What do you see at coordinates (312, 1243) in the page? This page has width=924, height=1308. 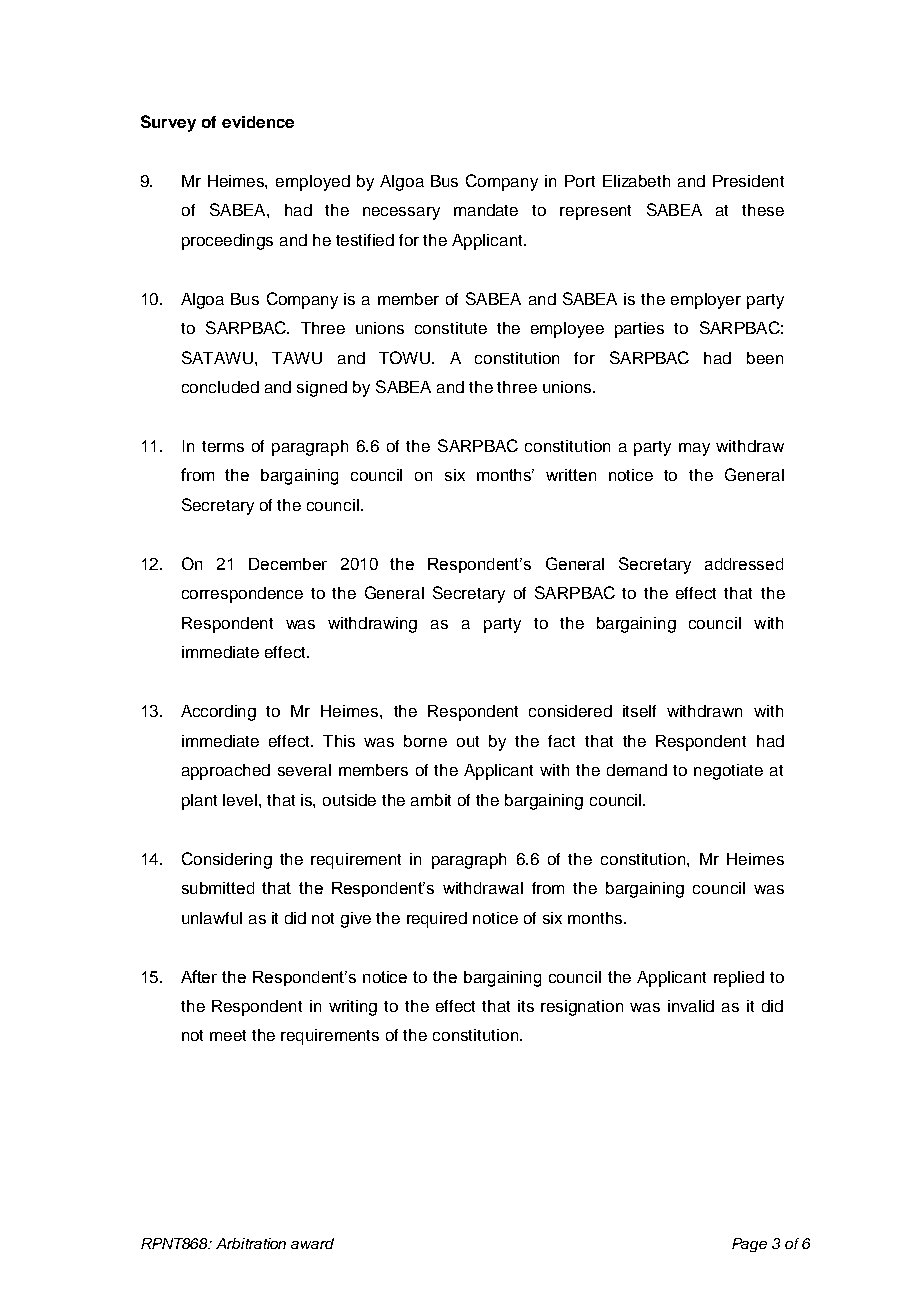 I see `award` at bounding box center [312, 1243].
